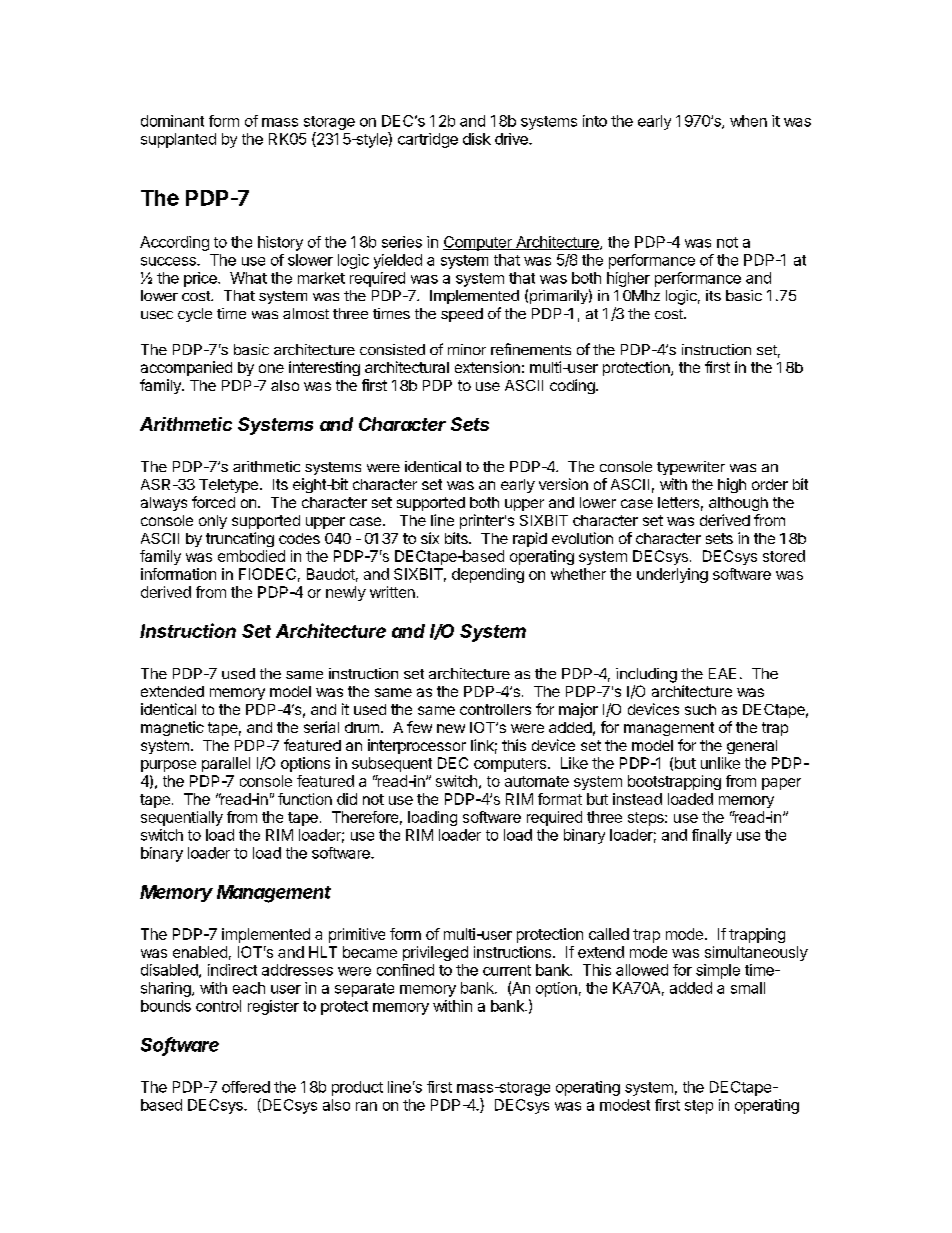  I want to click on disk, so click(477, 139).
